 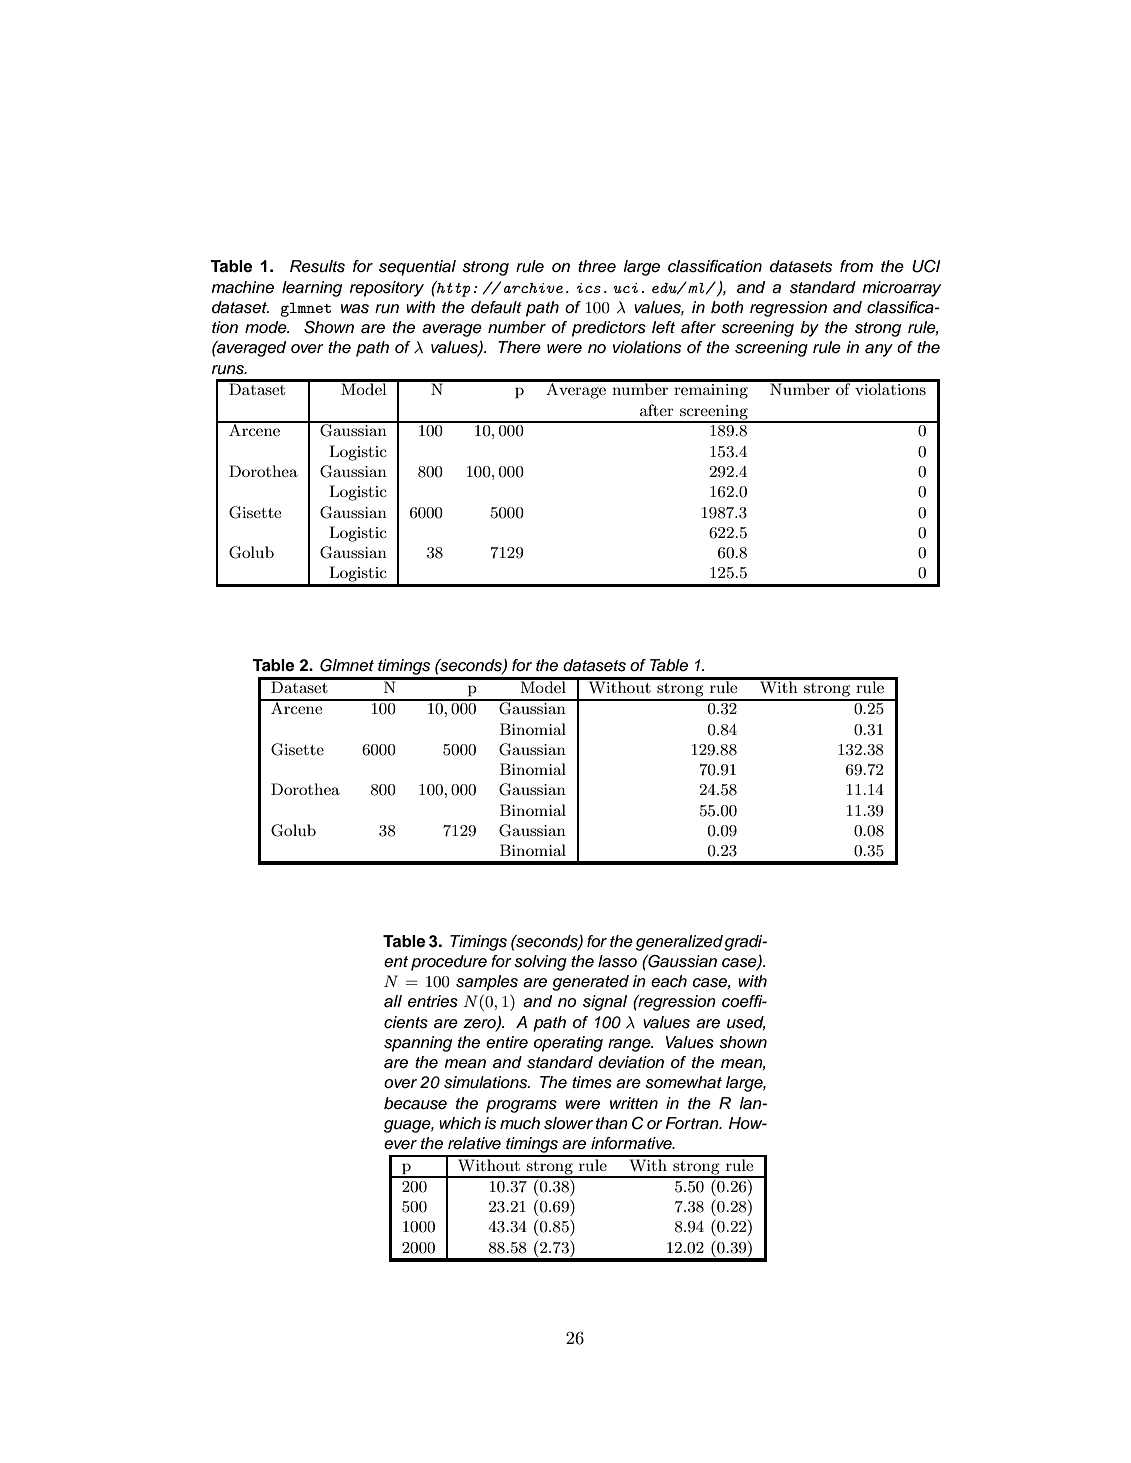 What do you see at coordinates (856, 266) in the screenshot?
I see `from` at bounding box center [856, 266].
